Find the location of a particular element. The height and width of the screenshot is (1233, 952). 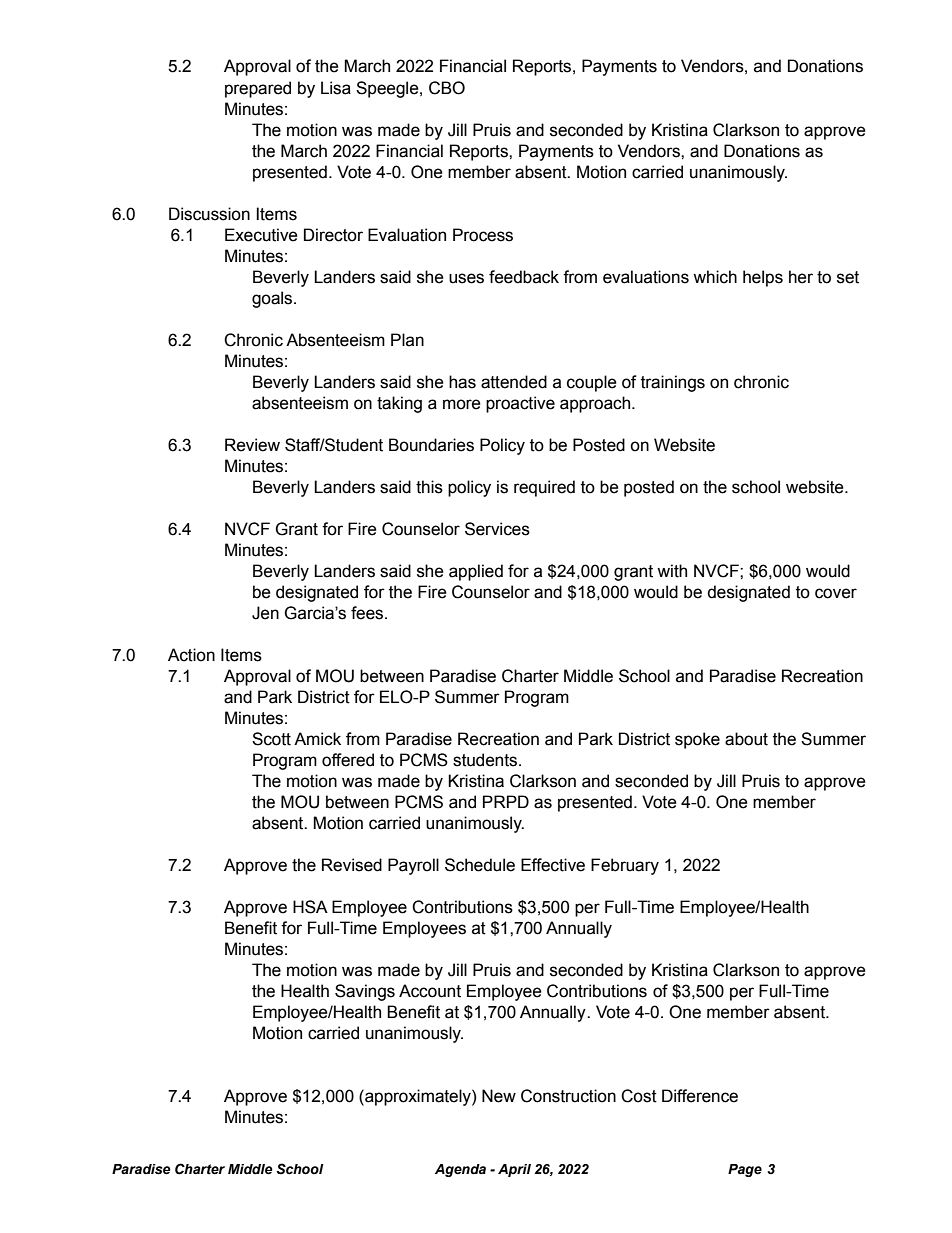

required is located at coordinates (544, 488).
